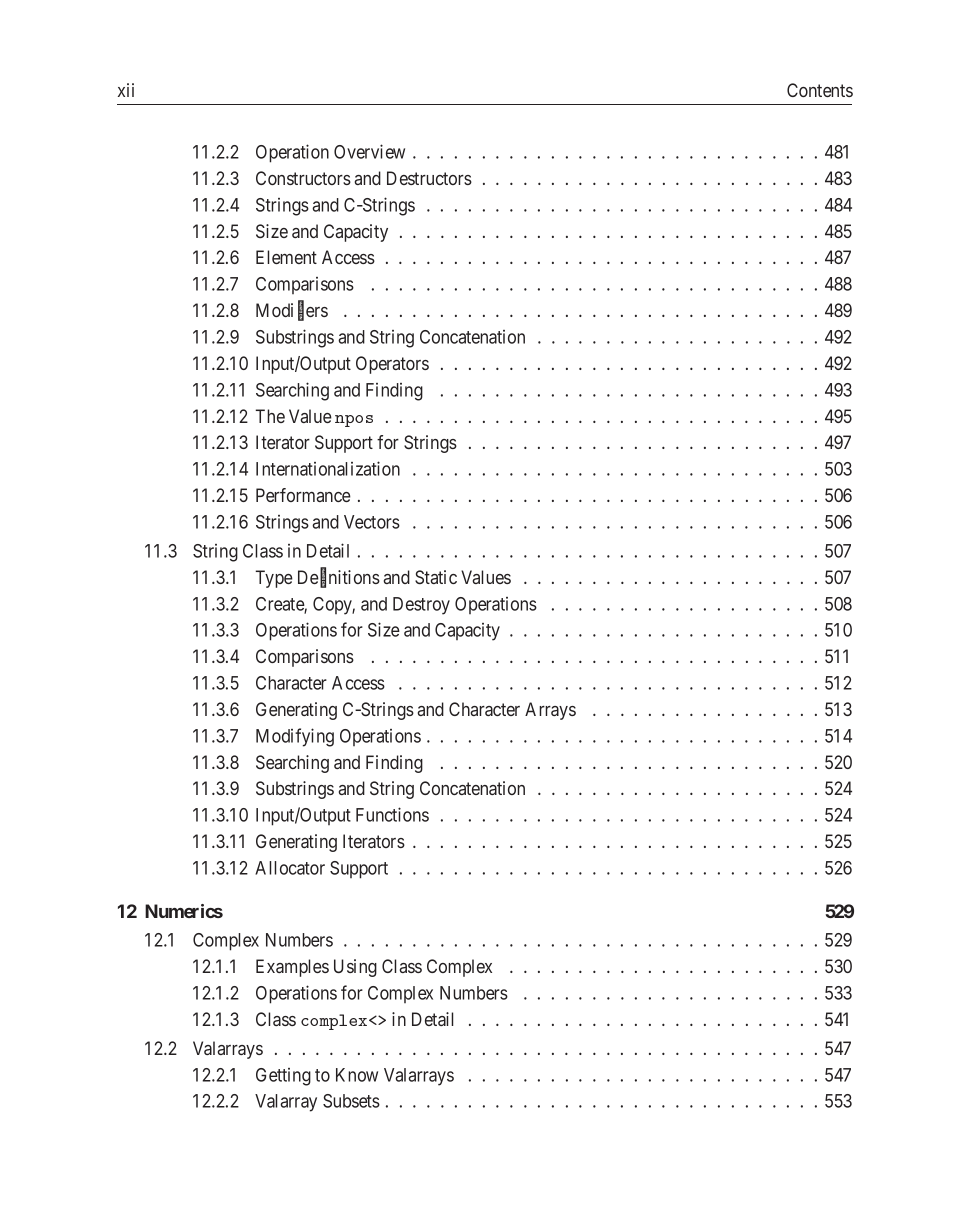 The width and height of the screenshot is (980, 1228). What do you see at coordinates (354, 421) in the screenshot?
I see `npos` at bounding box center [354, 421].
